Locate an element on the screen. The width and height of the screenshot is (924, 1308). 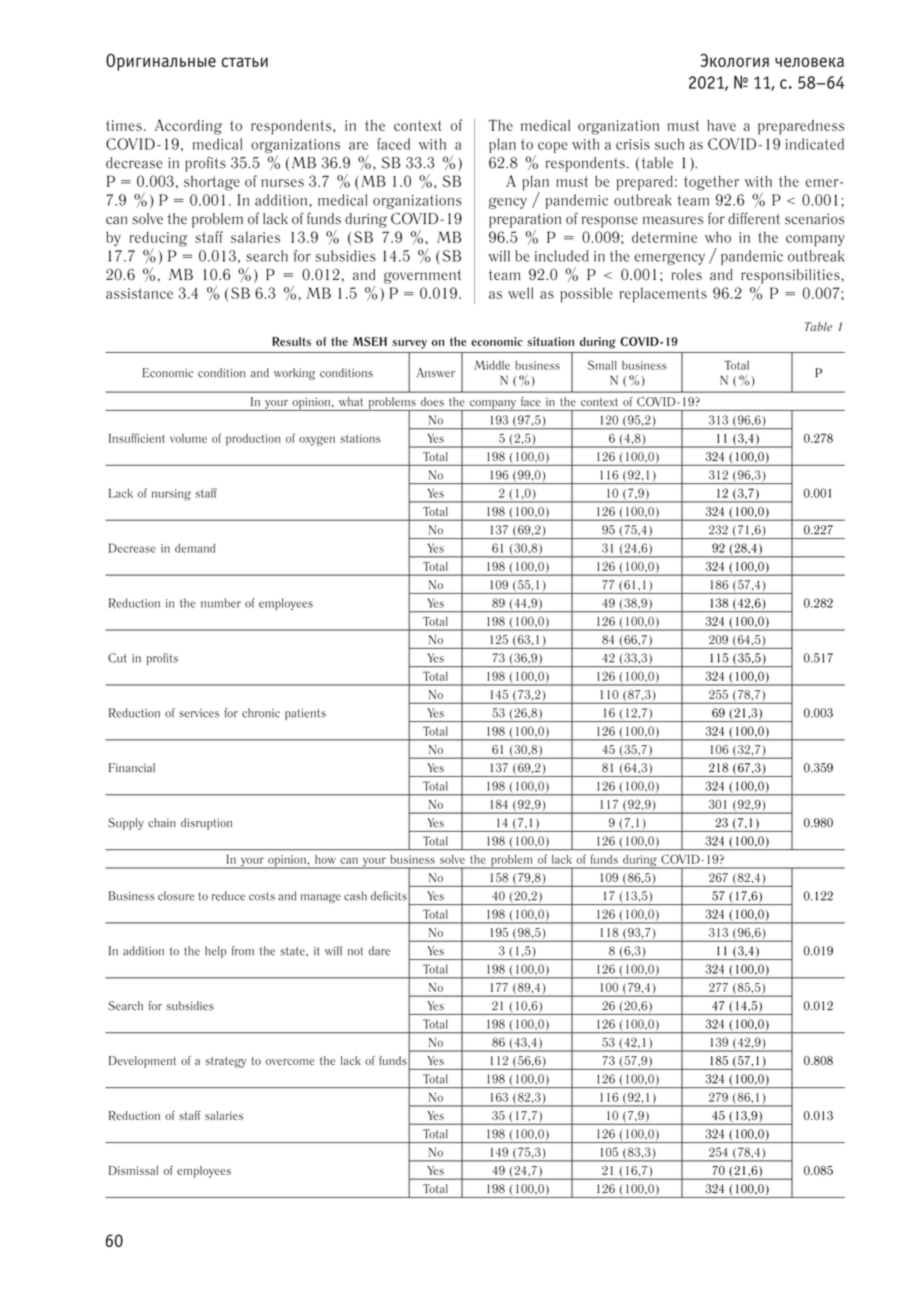
cash is located at coordinates (355, 896).
